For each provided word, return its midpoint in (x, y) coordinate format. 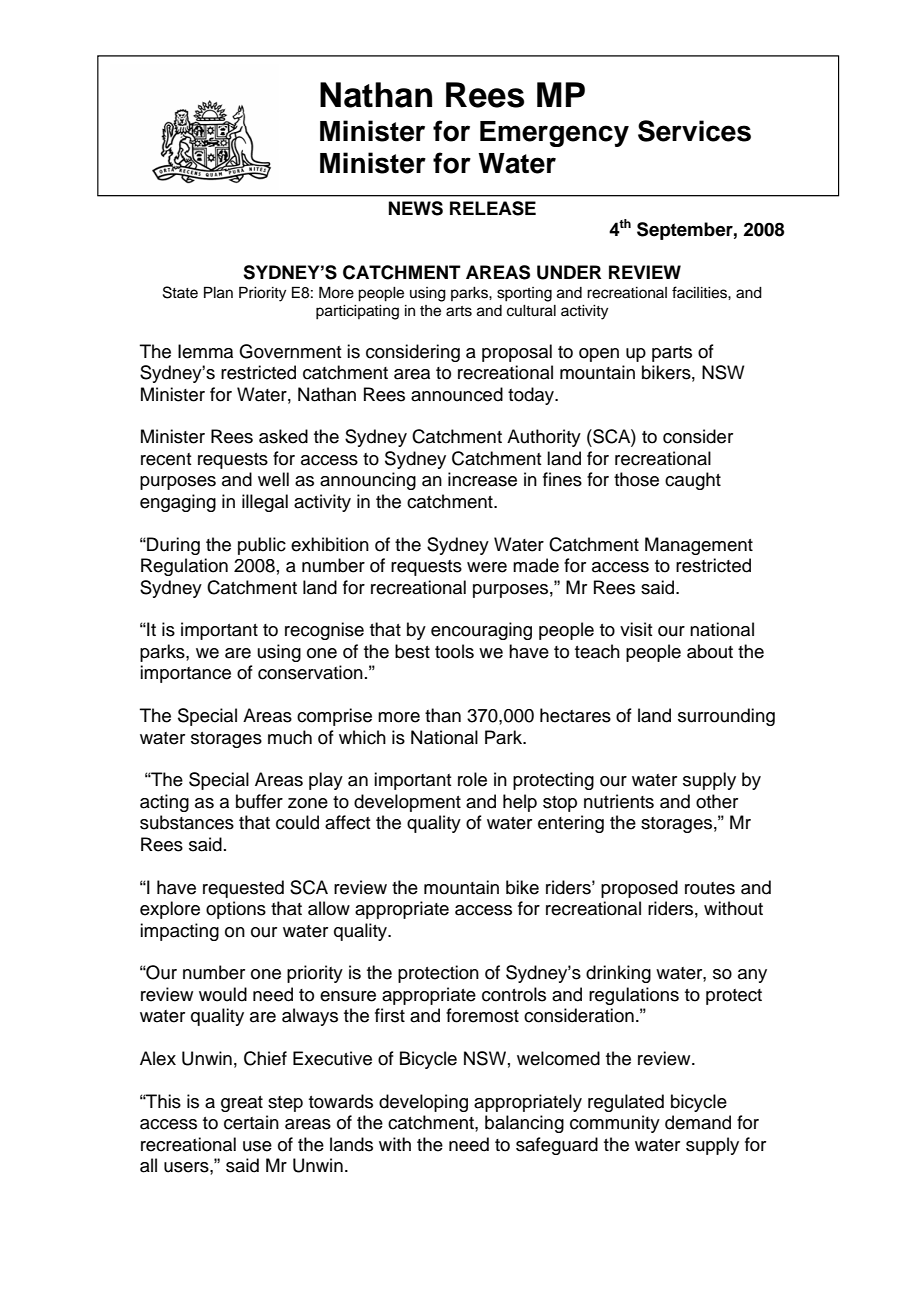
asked (283, 436)
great (242, 1104)
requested (243, 889)
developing (423, 1103)
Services (694, 131)
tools (454, 651)
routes (710, 888)
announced (457, 394)
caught (693, 481)
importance (185, 674)
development (407, 803)
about (710, 651)
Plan (218, 292)
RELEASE (493, 208)
